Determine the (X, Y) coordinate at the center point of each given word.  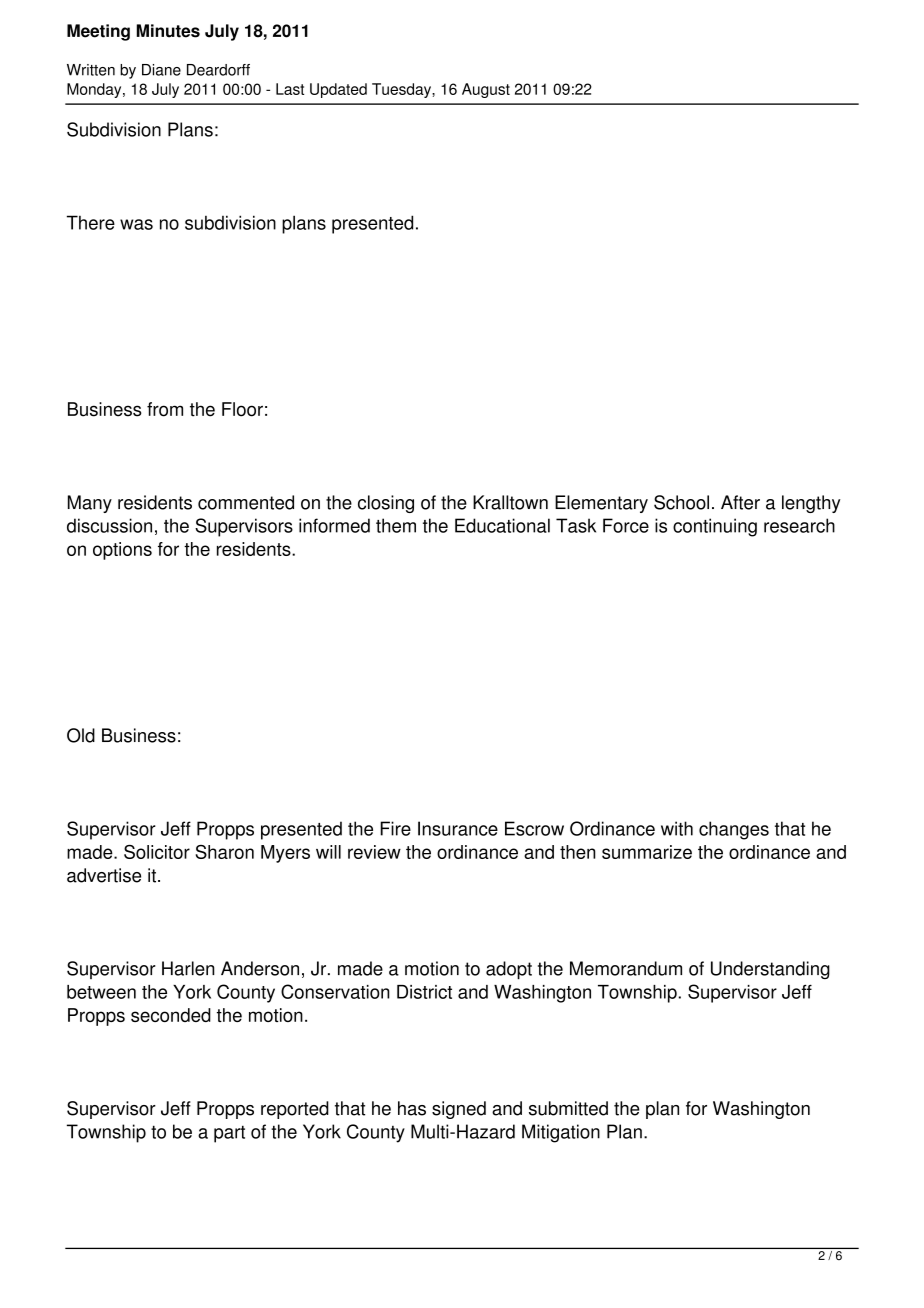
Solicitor (157, 852)
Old (81, 735)
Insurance (458, 828)
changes (734, 830)
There (91, 222)
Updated (338, 90)
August (486, 90)
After (740, 502)
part (229, 1134)
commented (246, 502)
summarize (647, 852)
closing (386, 504)
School (681, 502)
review (374, 852)
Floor (242, 409)
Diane (161, 70)
